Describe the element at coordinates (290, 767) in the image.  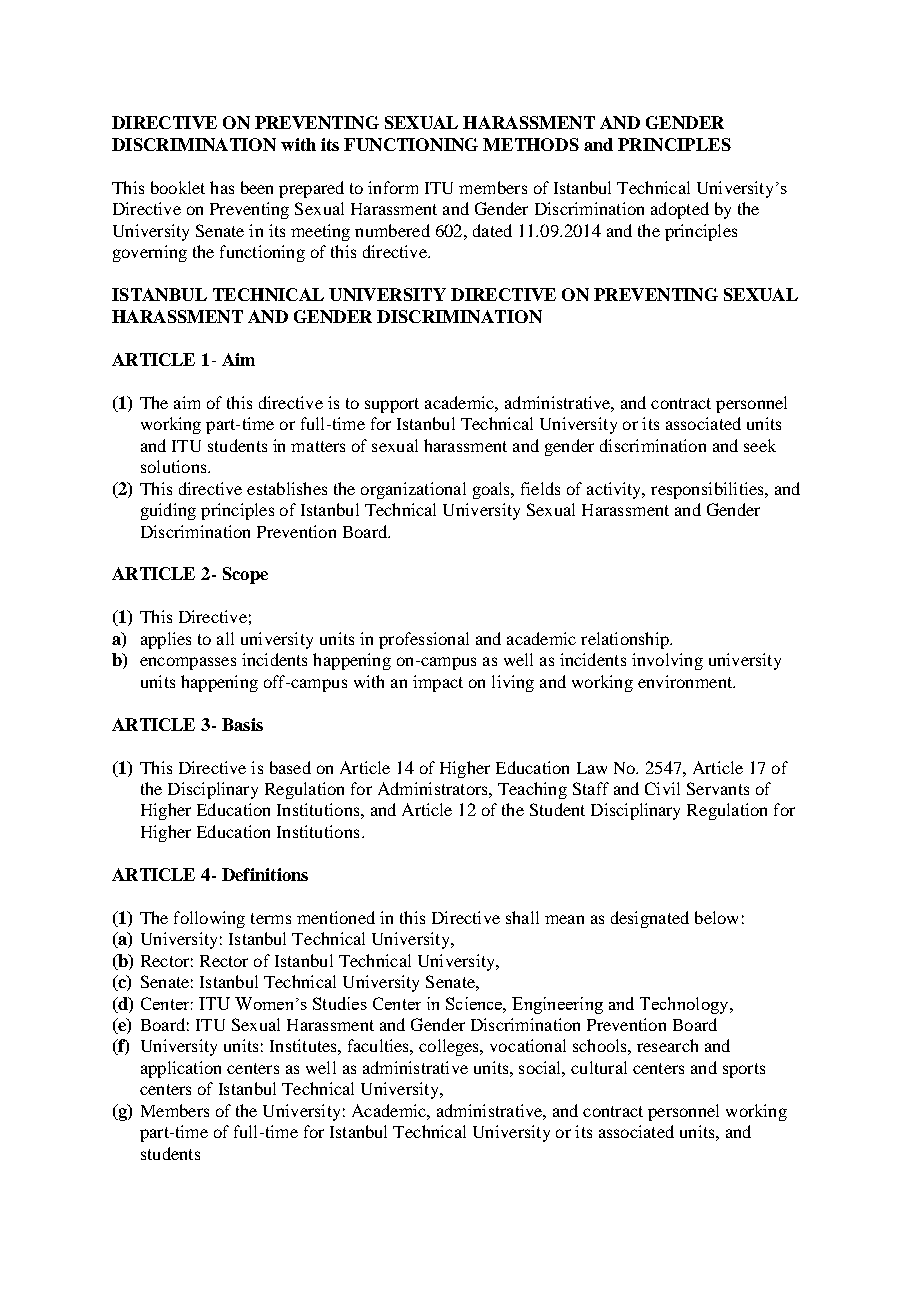
I see `based` at that location.
